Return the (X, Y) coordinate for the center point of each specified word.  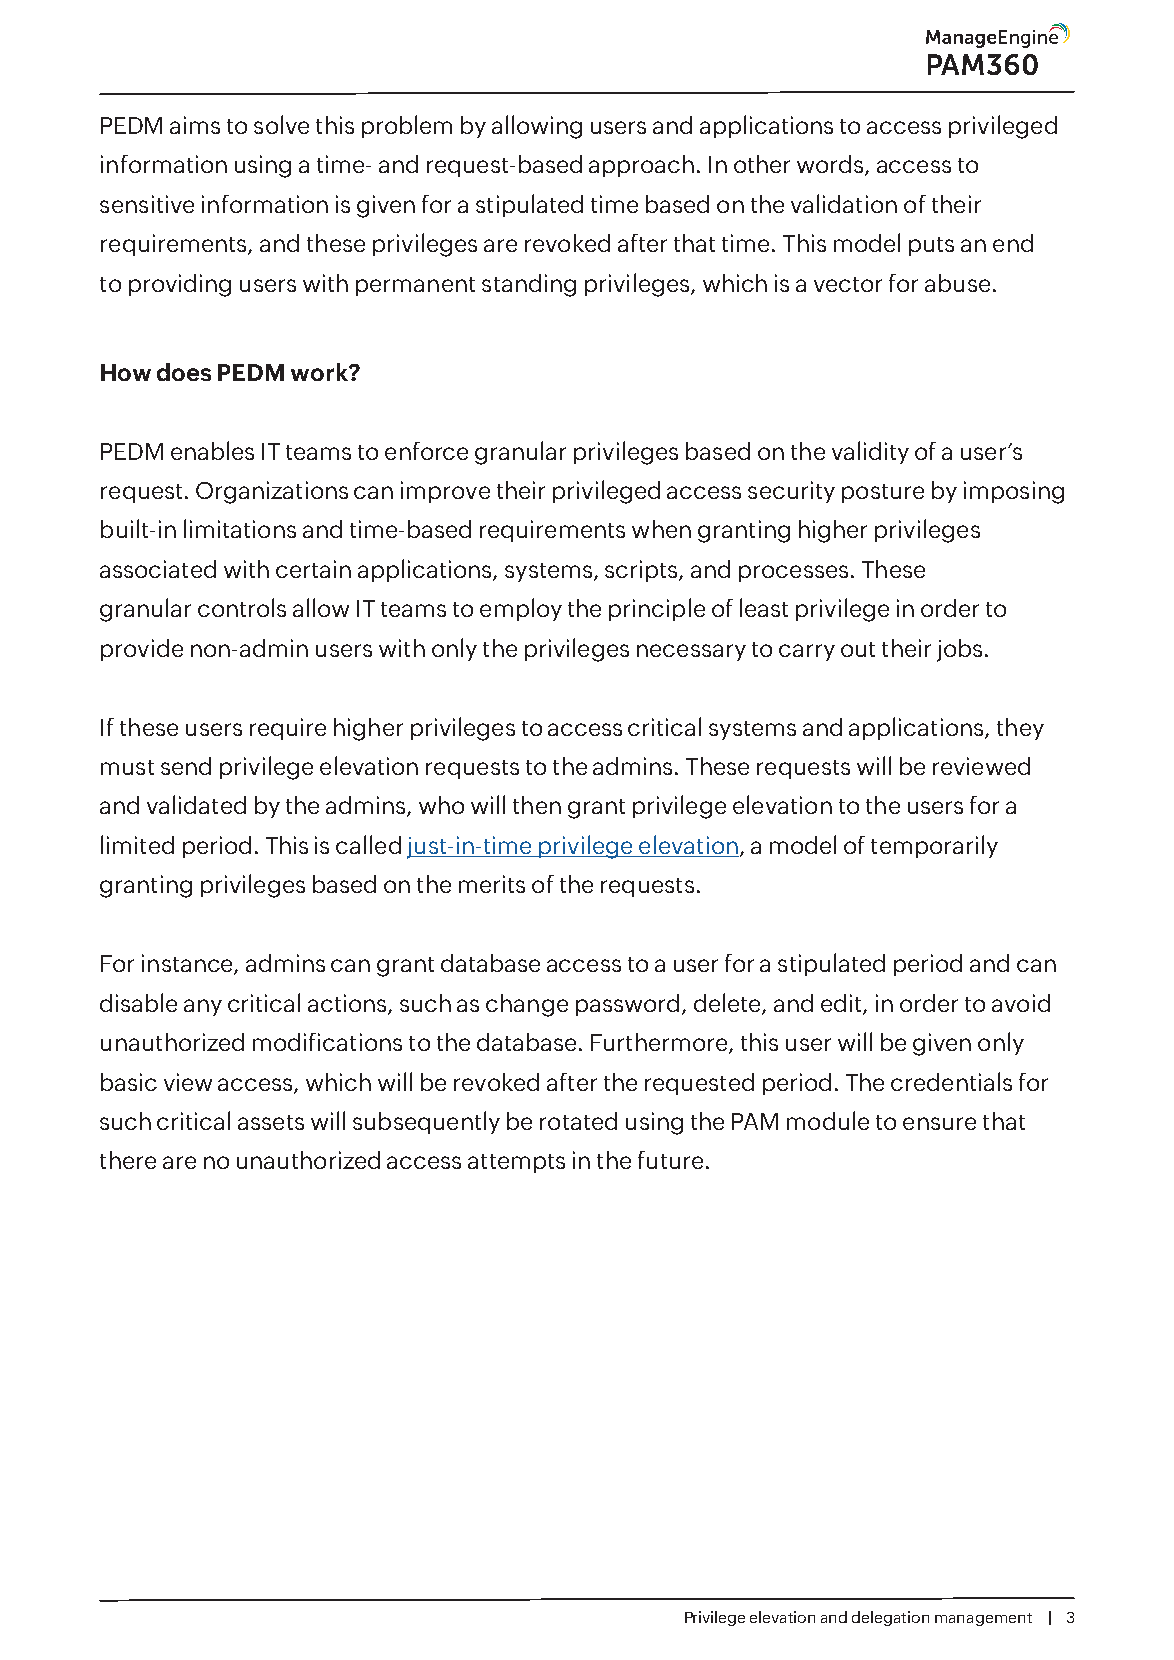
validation (844, 203)
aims (195, 125)
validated (196, 804)
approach (641, 166)
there (128, 1160)
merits (492, 884)
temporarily (934, 846)
